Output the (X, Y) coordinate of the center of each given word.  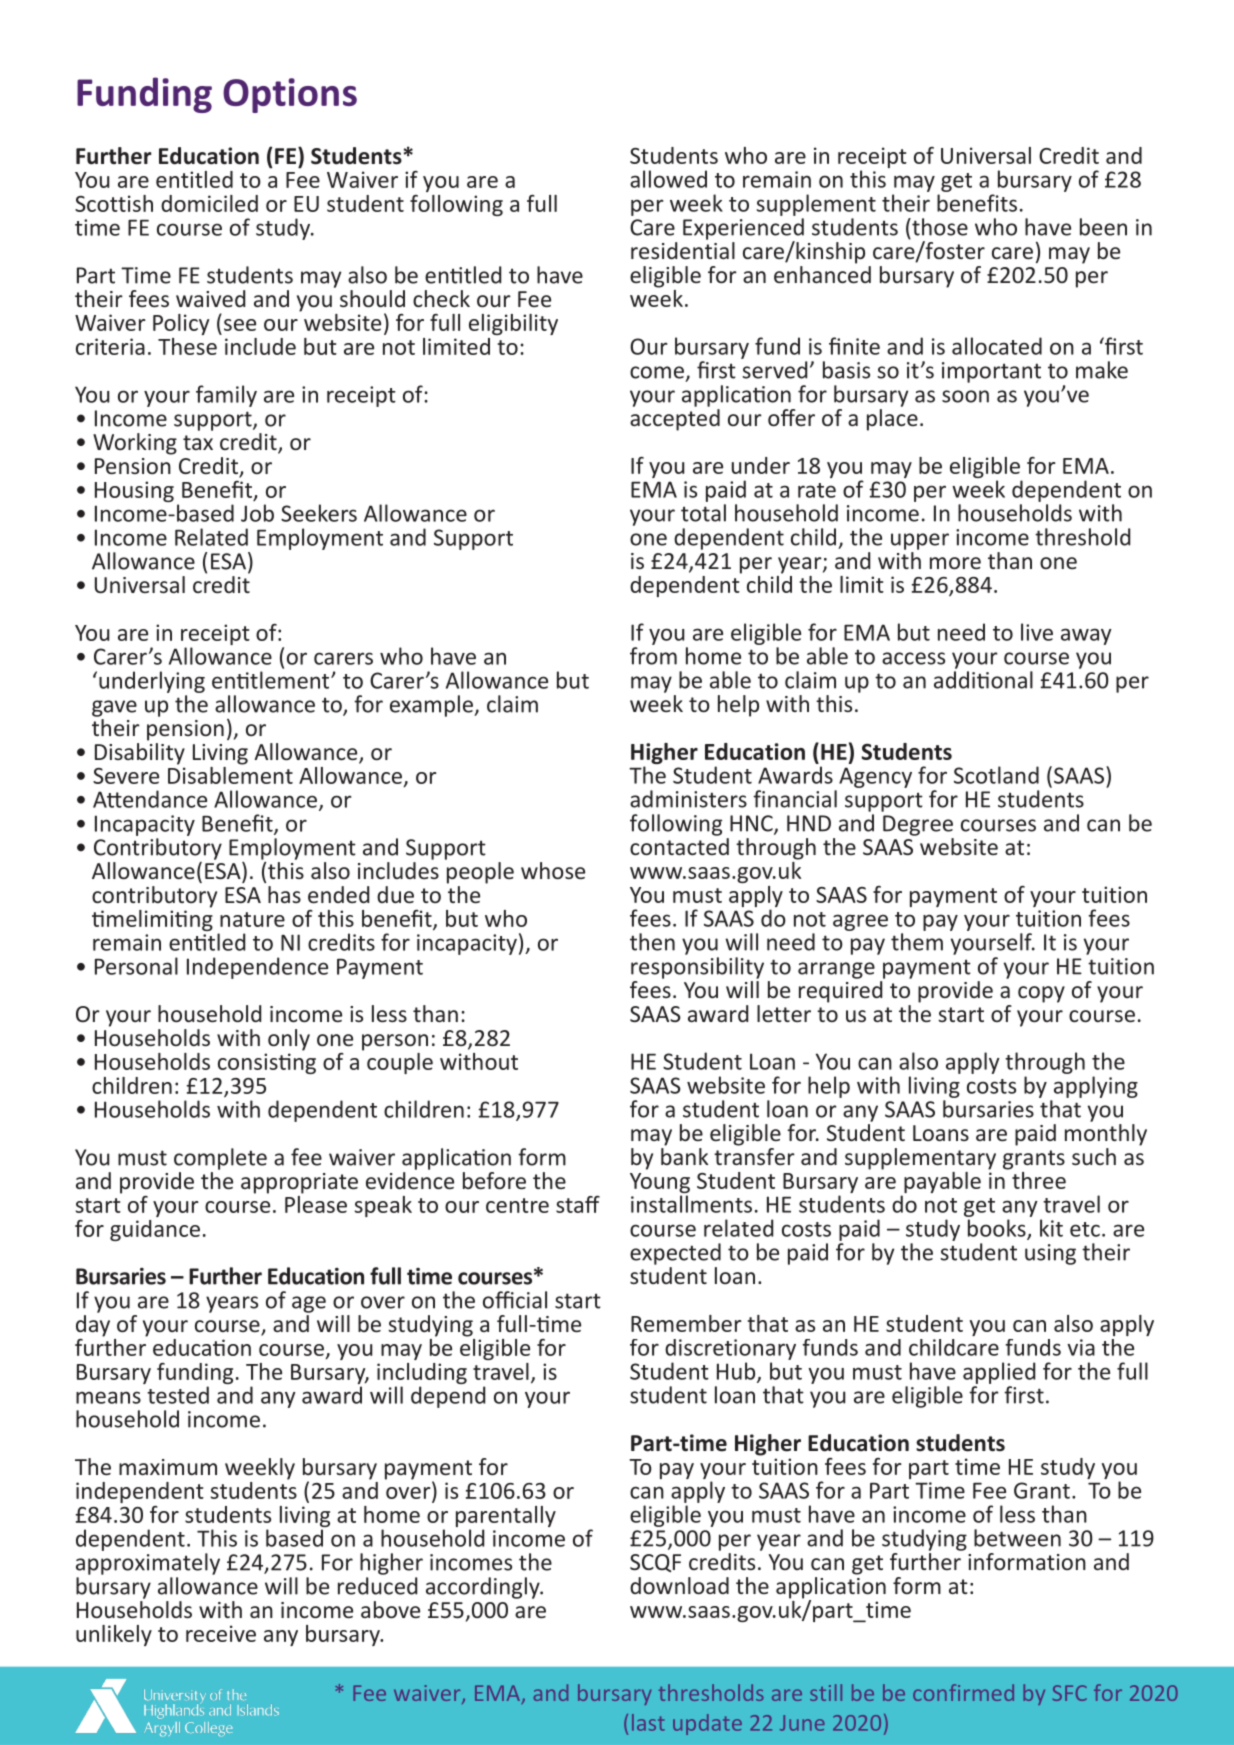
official (515, 1300)
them (917, 942)
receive (221, 1633)
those (939, 227)
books (998, 1229)
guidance (155, 1230)
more (955, 563)
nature (252, 919)
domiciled (209, 203)
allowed (668, 179)
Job (257, 513)
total (703, 513)
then (652, 942)
